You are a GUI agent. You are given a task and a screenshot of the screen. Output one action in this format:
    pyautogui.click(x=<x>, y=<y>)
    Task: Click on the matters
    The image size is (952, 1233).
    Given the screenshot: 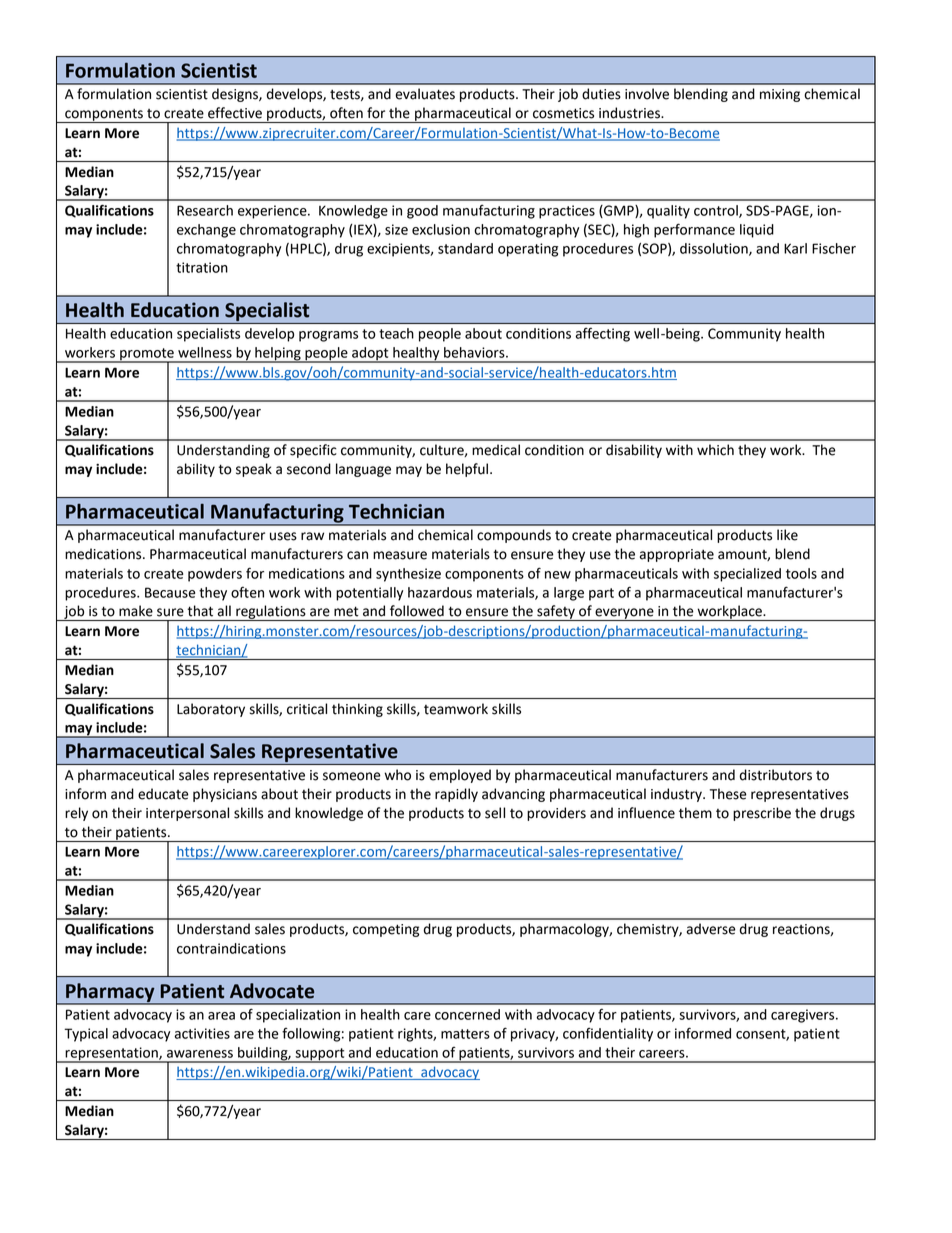 What is the action you would take?
    pyautogui.click(x=465, y=1034)
